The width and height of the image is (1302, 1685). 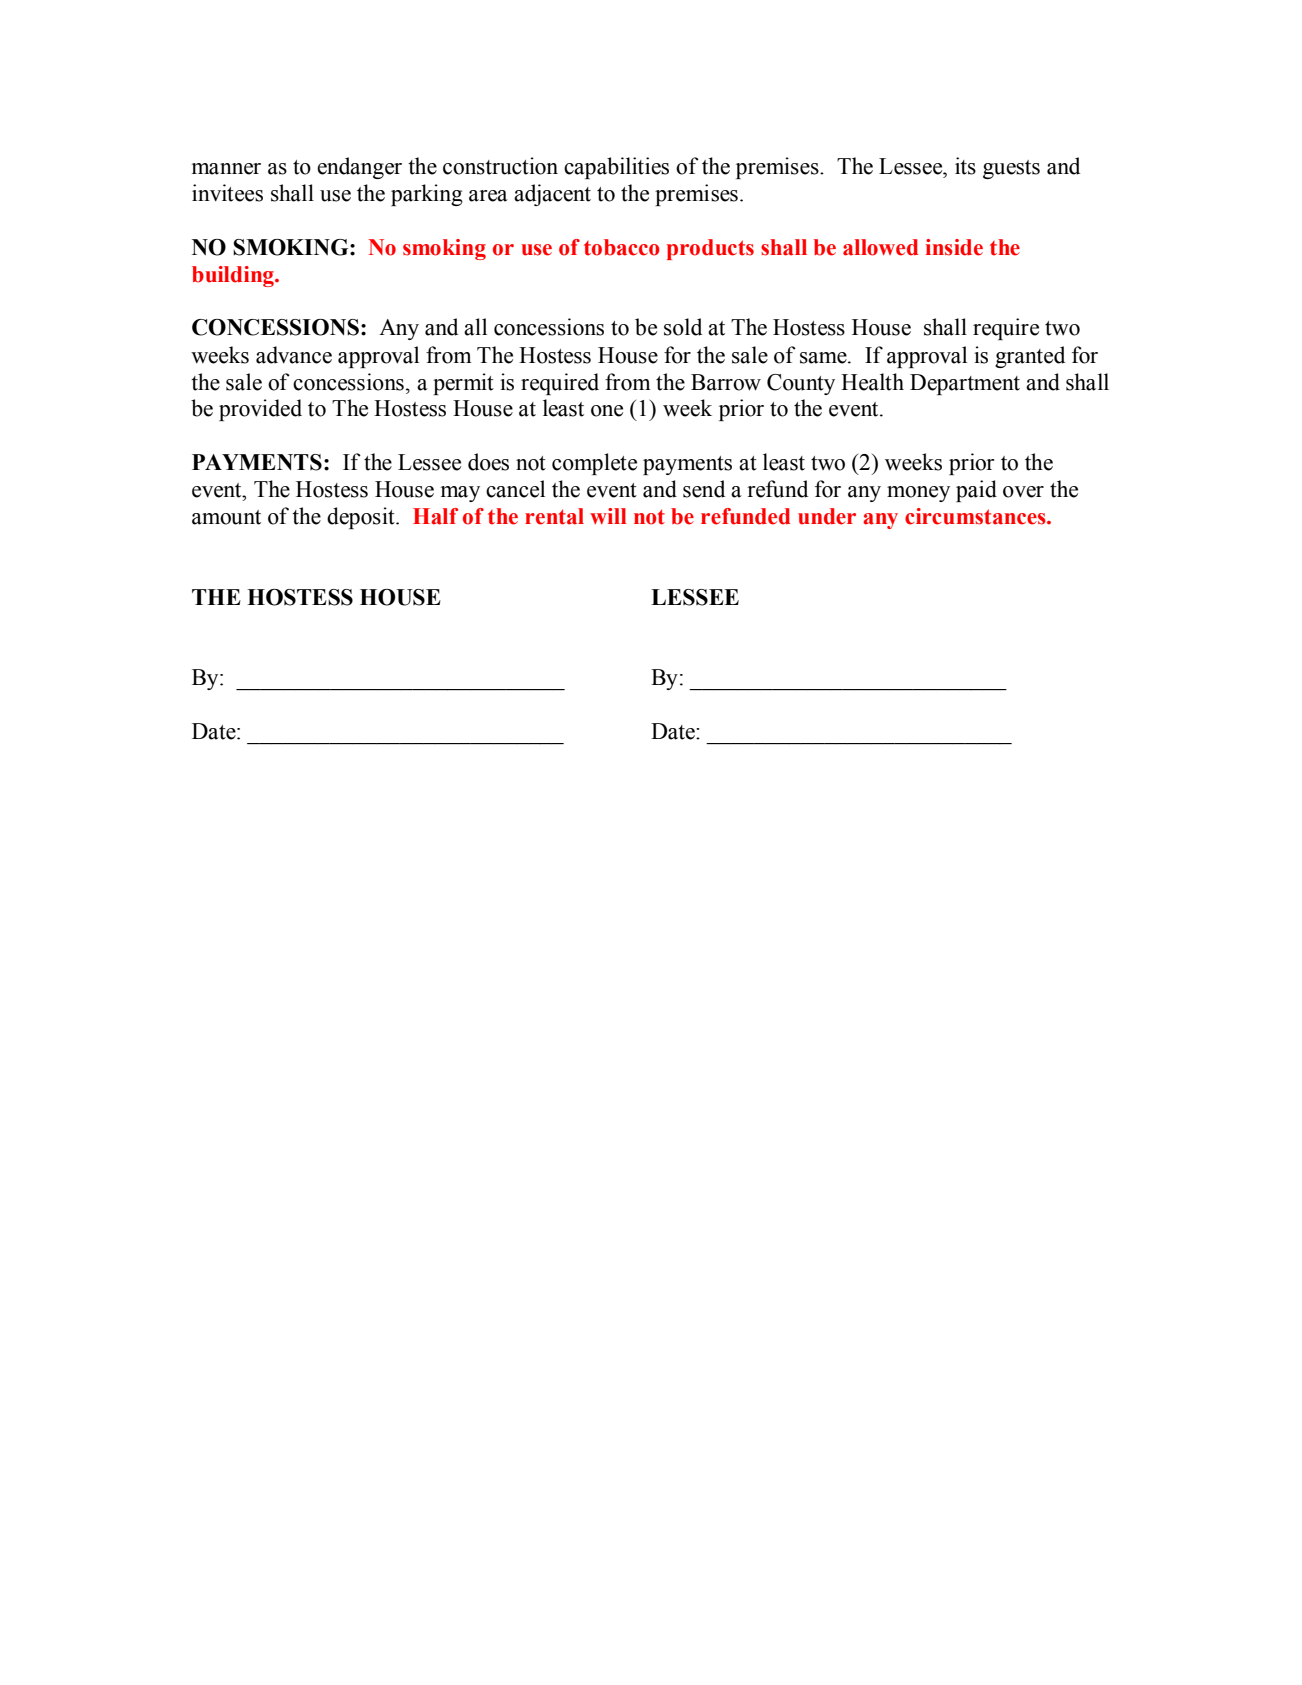 I want to click on its, so click(x=965, y=166).
